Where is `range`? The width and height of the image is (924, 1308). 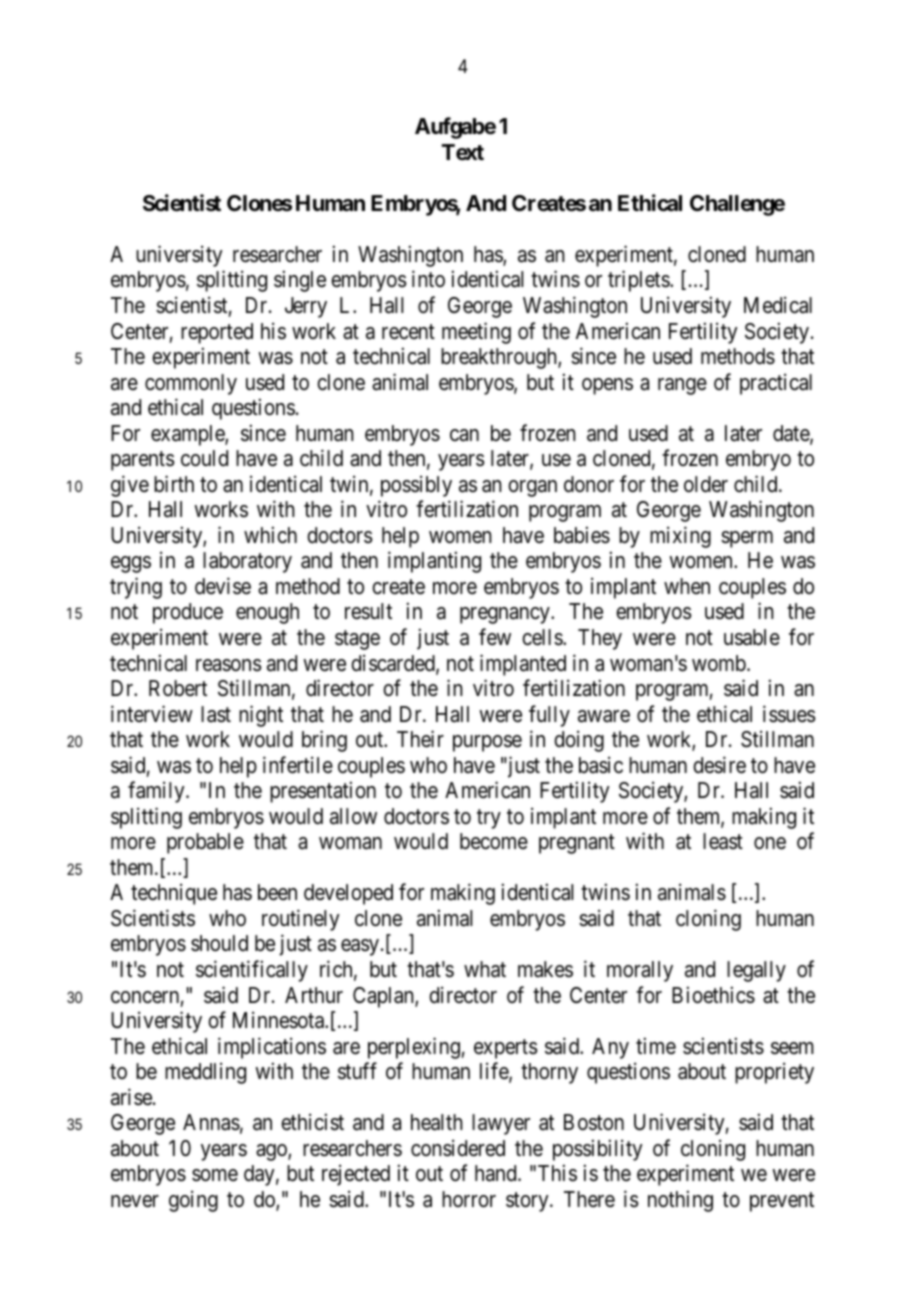 range is located at coordinates (682, 386).
